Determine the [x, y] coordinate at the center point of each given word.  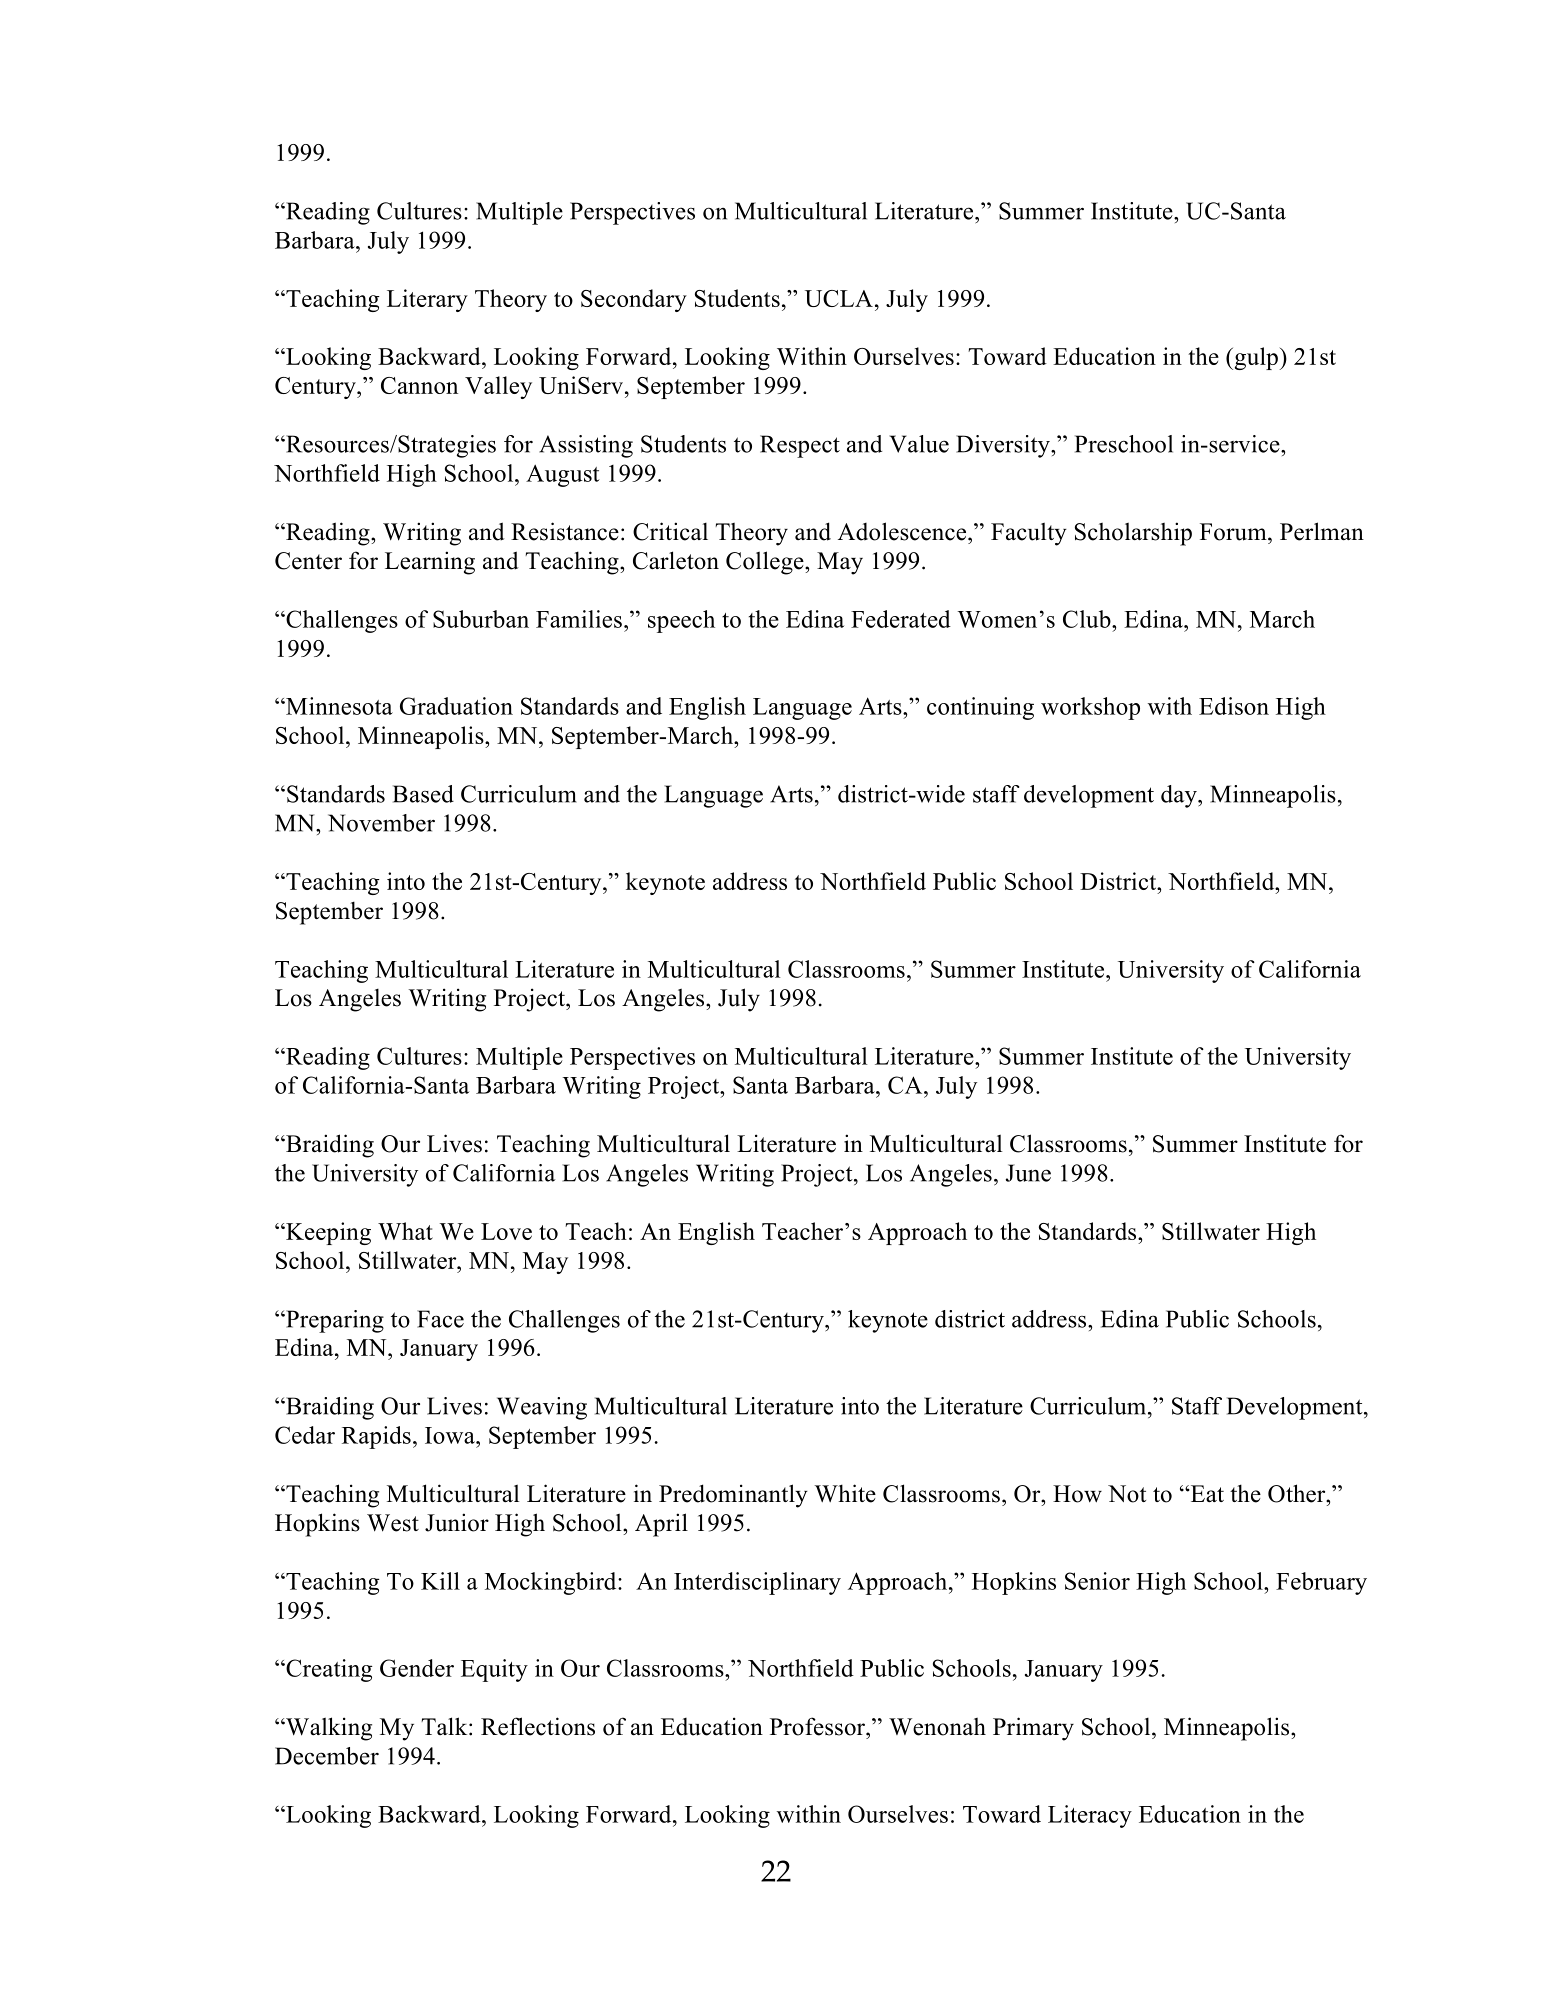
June [1028, 1173]
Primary [1033, 1729]
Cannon [419, 385]
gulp [1256, 358]
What [405, 1231]
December [327, 1756]
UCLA [839, 298]
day [1180, 796]
